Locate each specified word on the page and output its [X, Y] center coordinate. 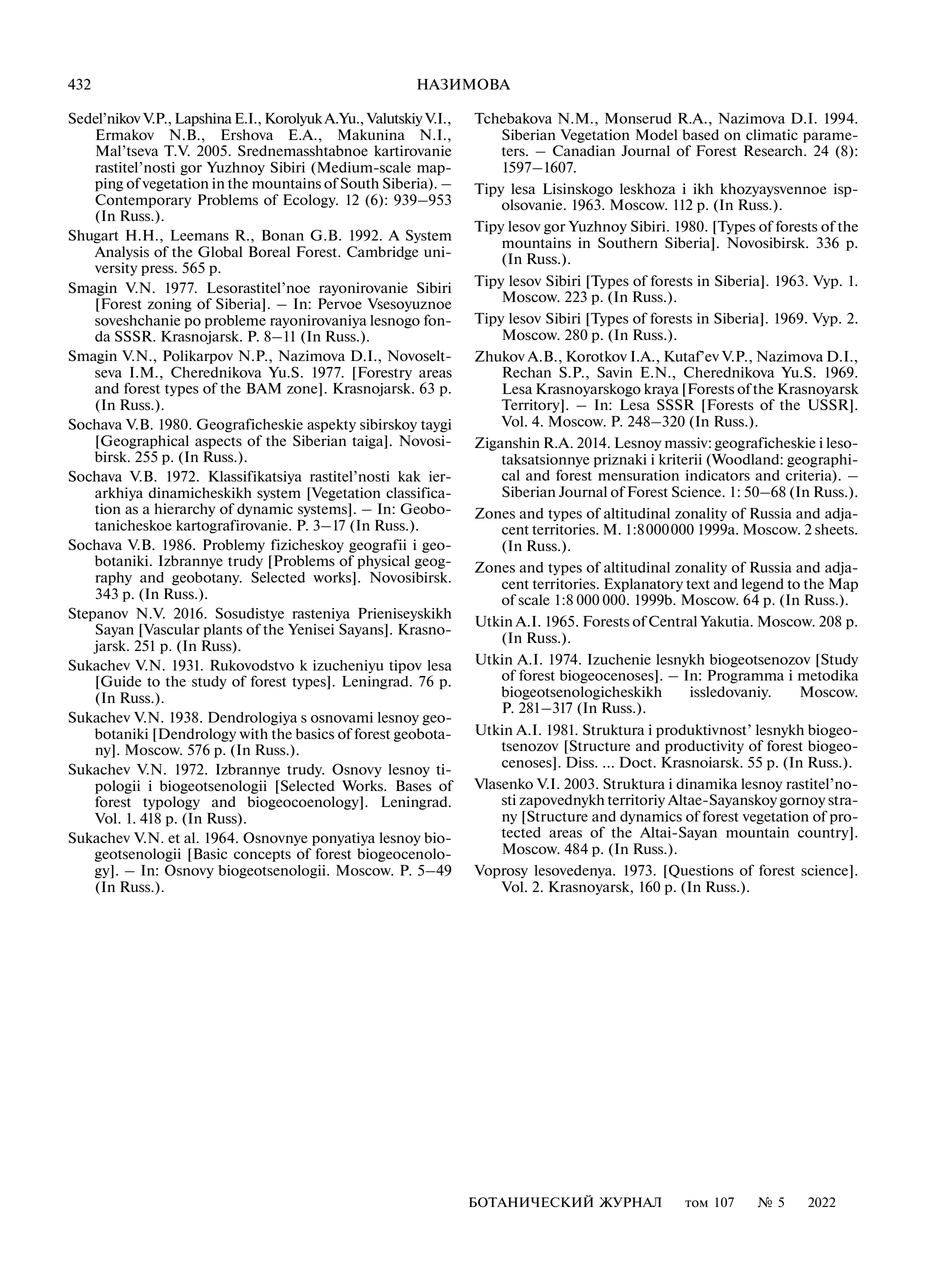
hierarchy [185, 510]
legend [763, 585]
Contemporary [143, 201]
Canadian [584, 151]
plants [223, 631]
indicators [718, 475]
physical [383, 562]
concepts [262, 856]
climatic [772, 134]
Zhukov [500, 356]
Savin [614, 372]
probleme [235, 322]
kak [409, 476]
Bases [414, 786]
